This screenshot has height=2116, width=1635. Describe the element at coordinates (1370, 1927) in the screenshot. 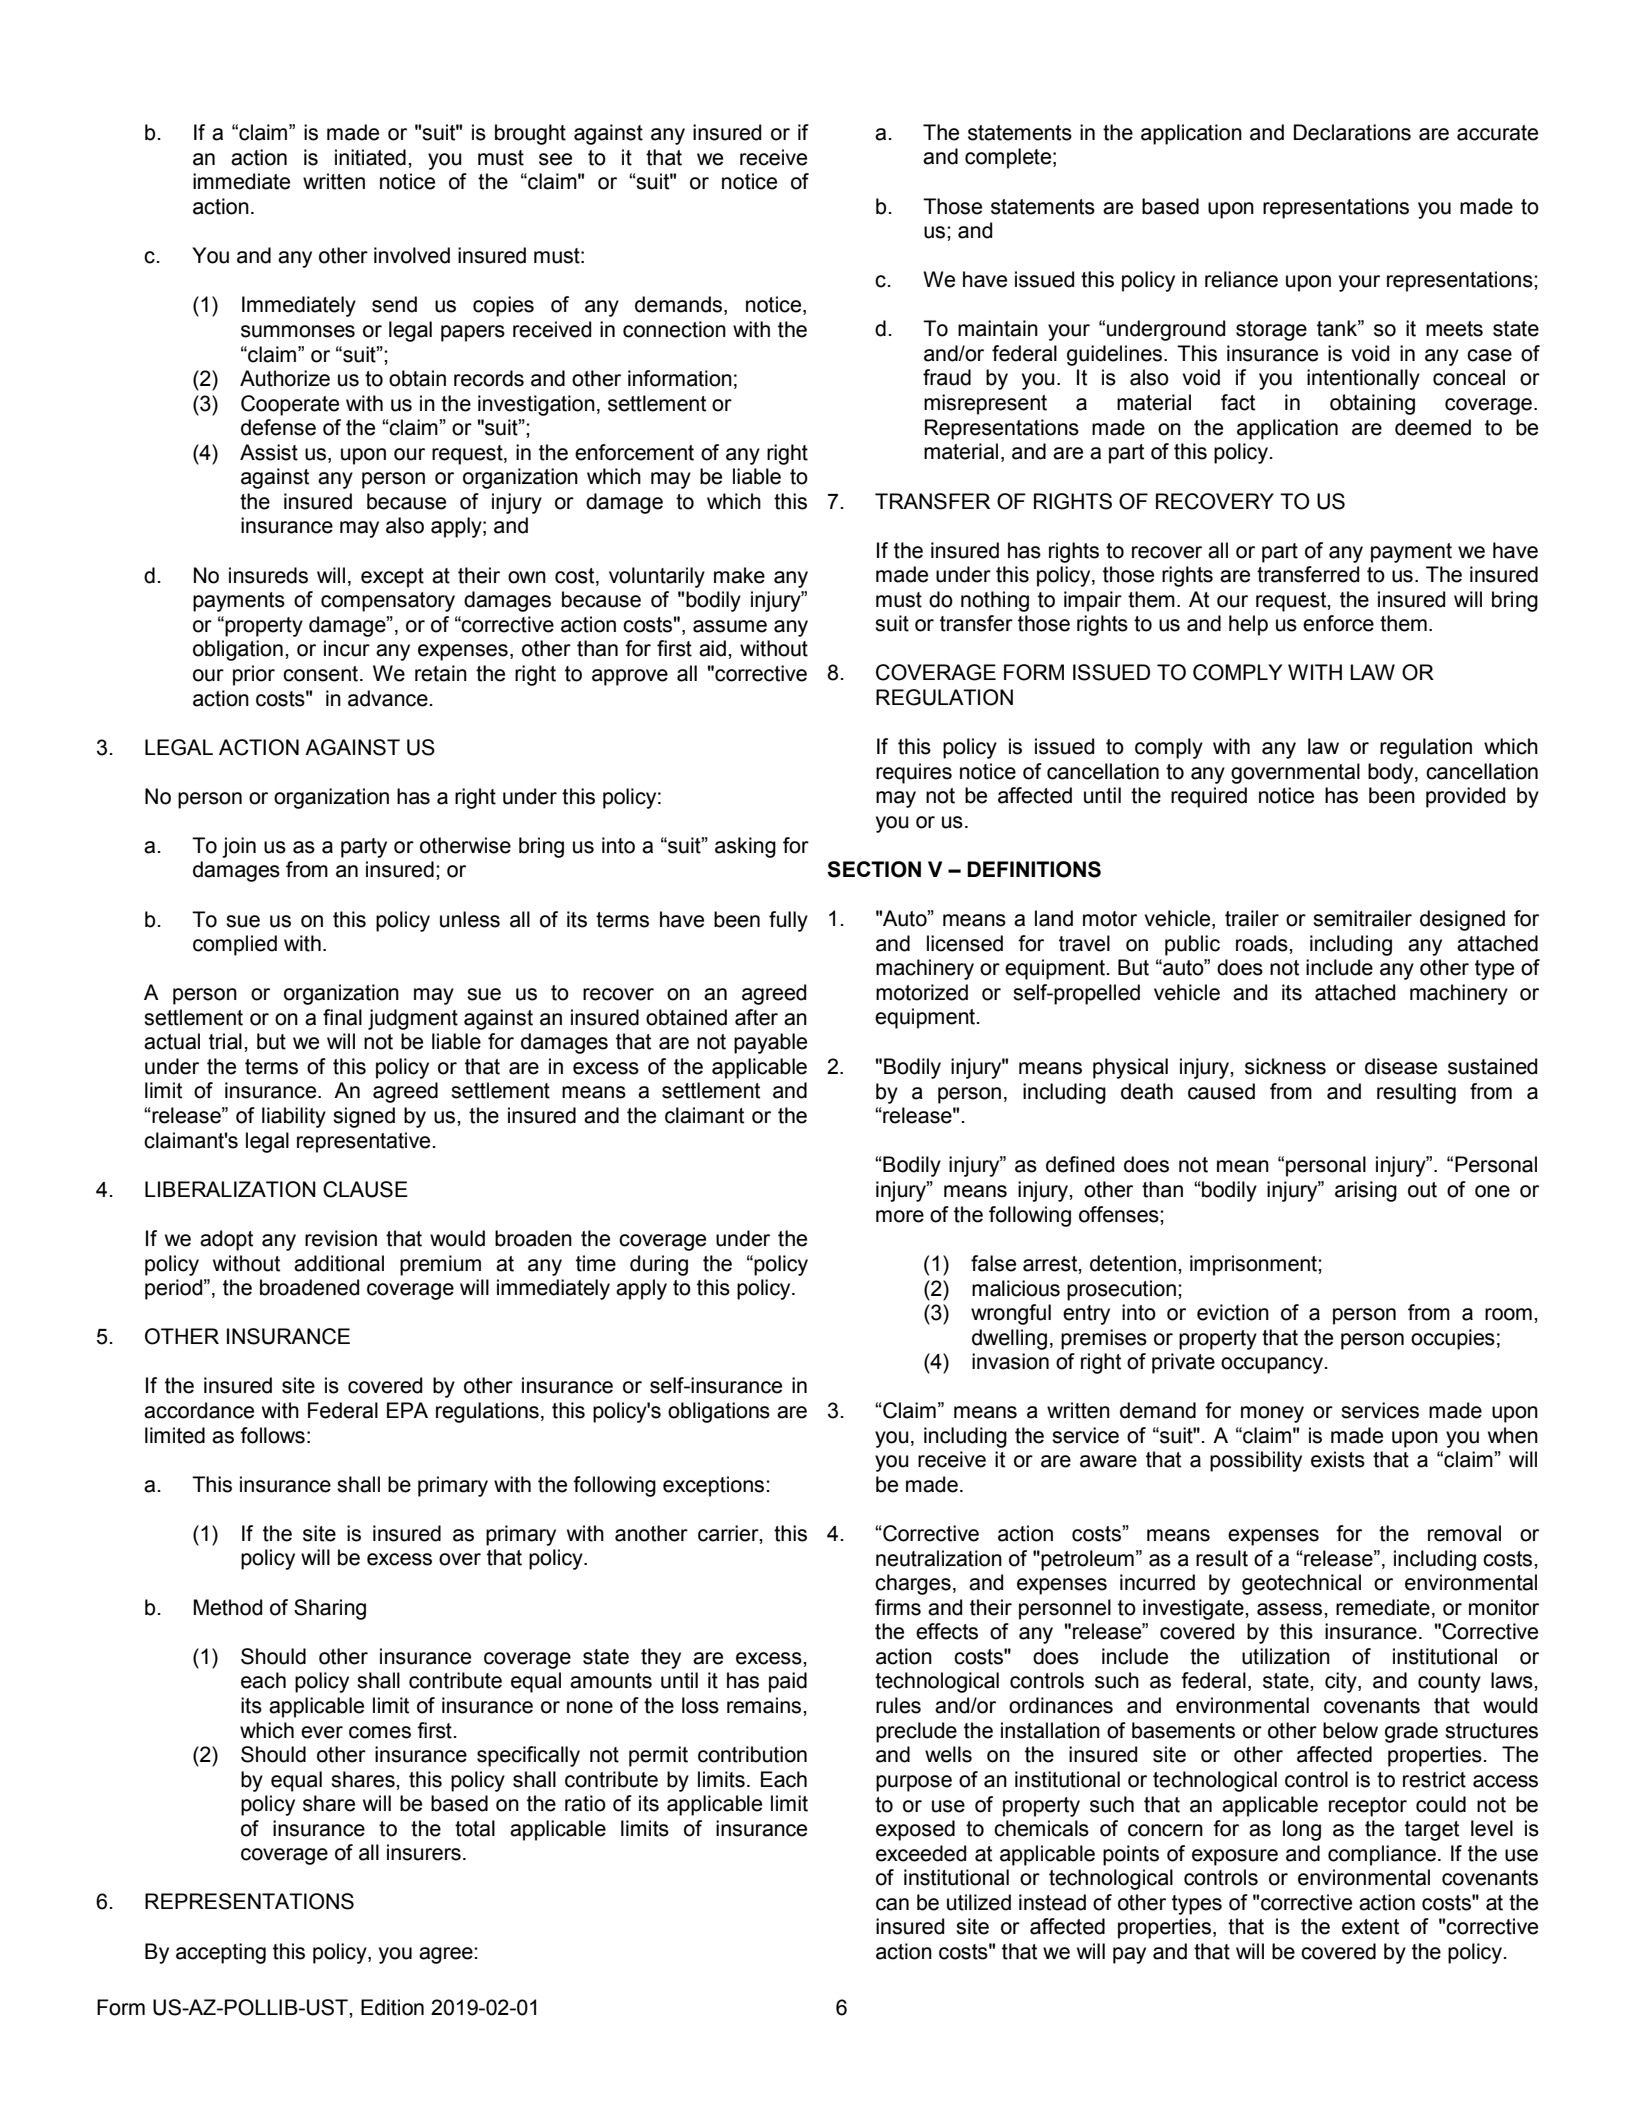

I see `extent` at that location.
